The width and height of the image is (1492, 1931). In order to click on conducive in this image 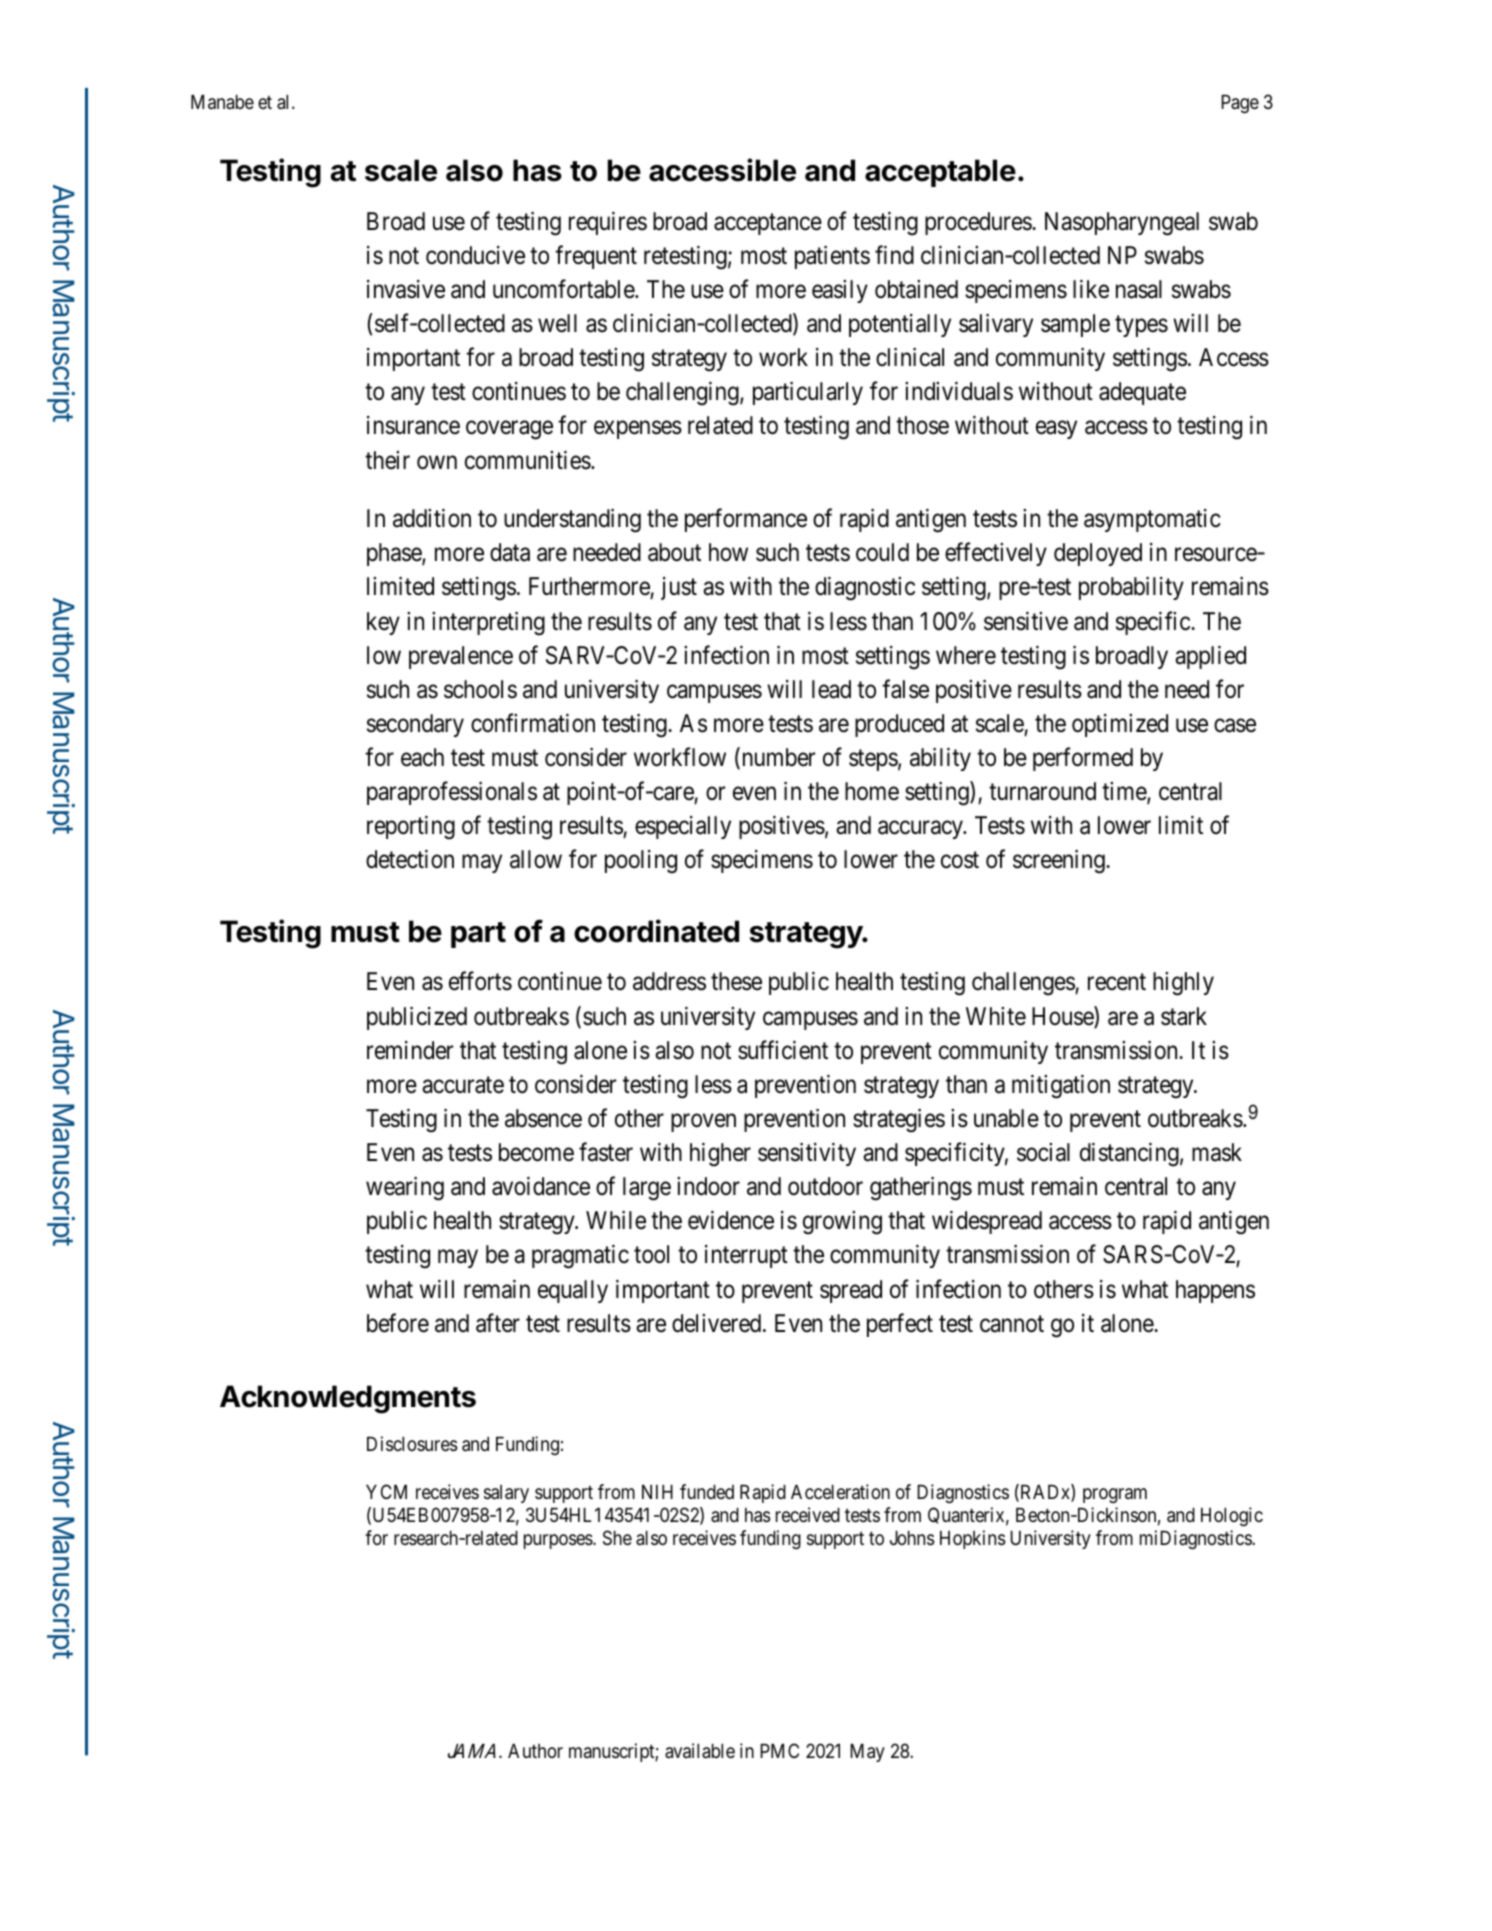, I will do `click(475, 255)`.
